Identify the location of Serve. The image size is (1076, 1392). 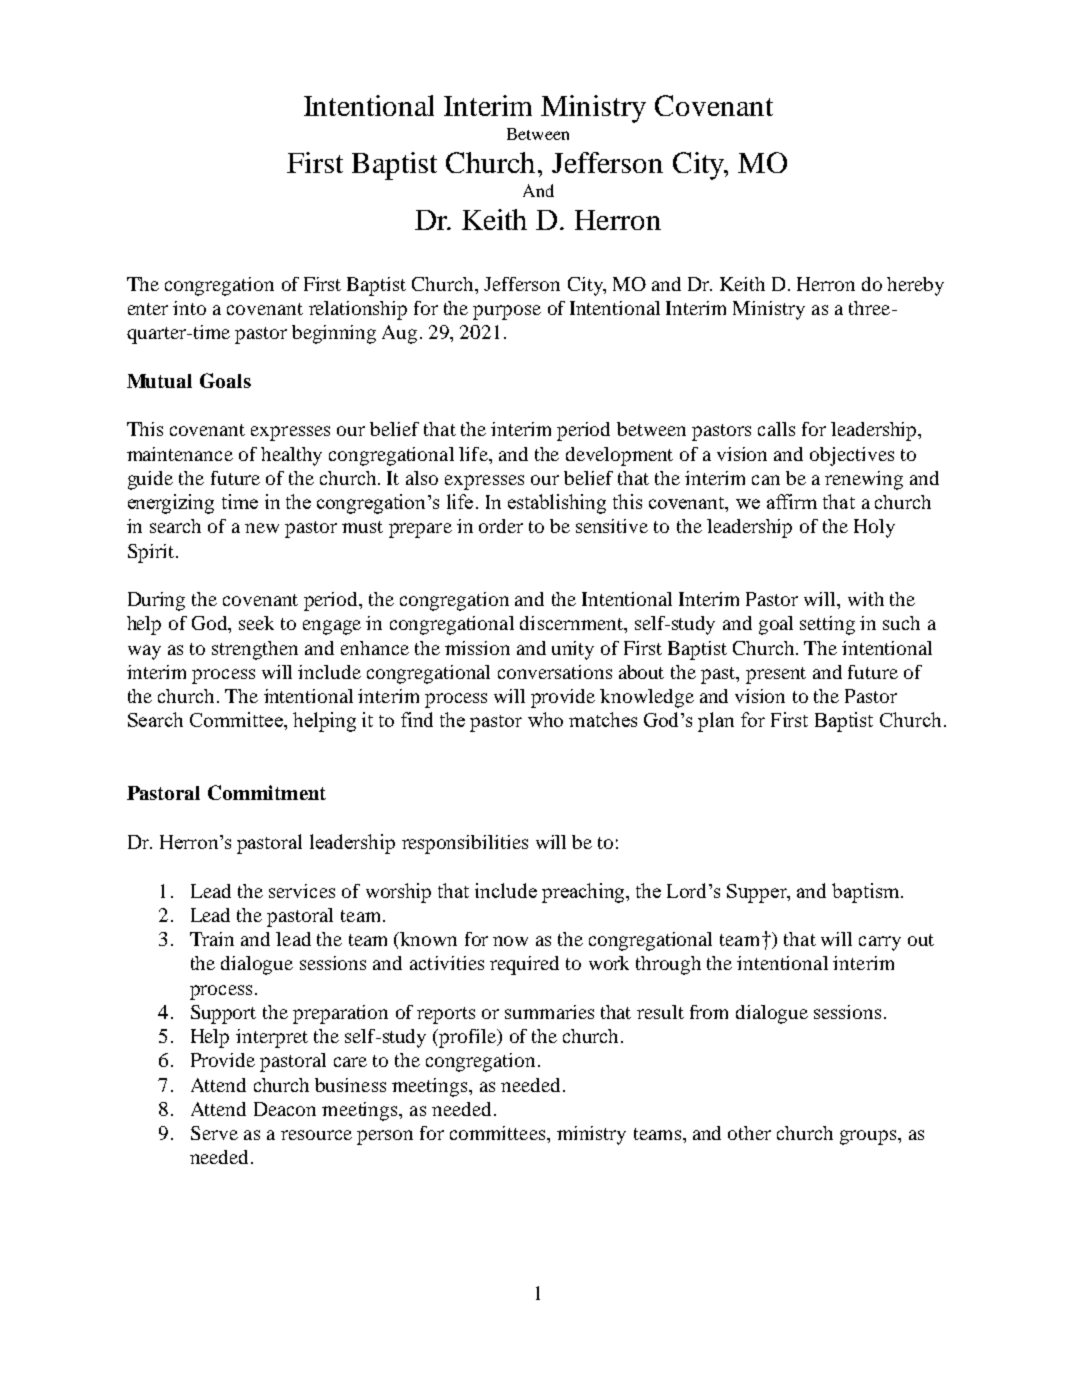
(214, 1133).
